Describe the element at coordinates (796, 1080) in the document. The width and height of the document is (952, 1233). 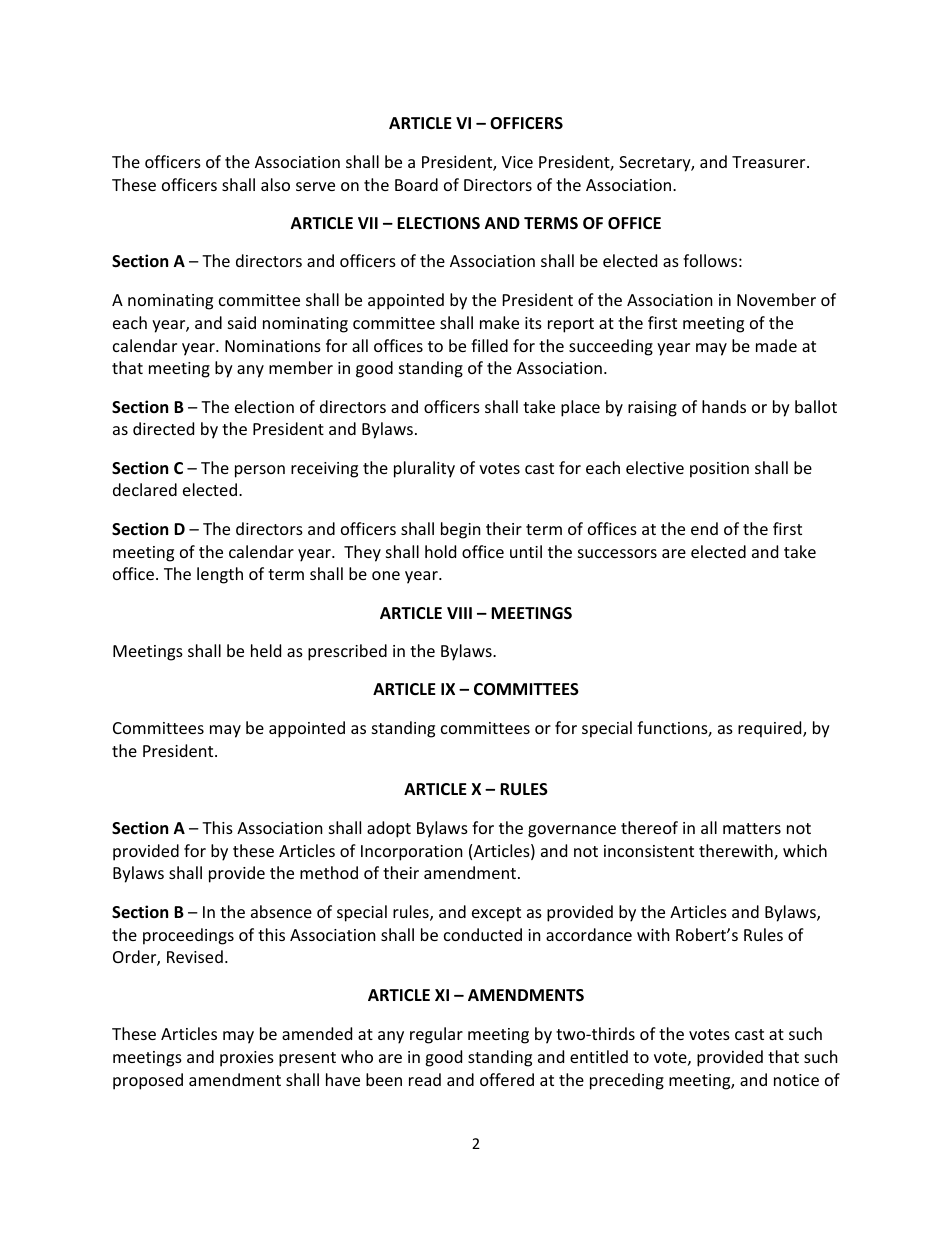
I see `notice` at that location.
